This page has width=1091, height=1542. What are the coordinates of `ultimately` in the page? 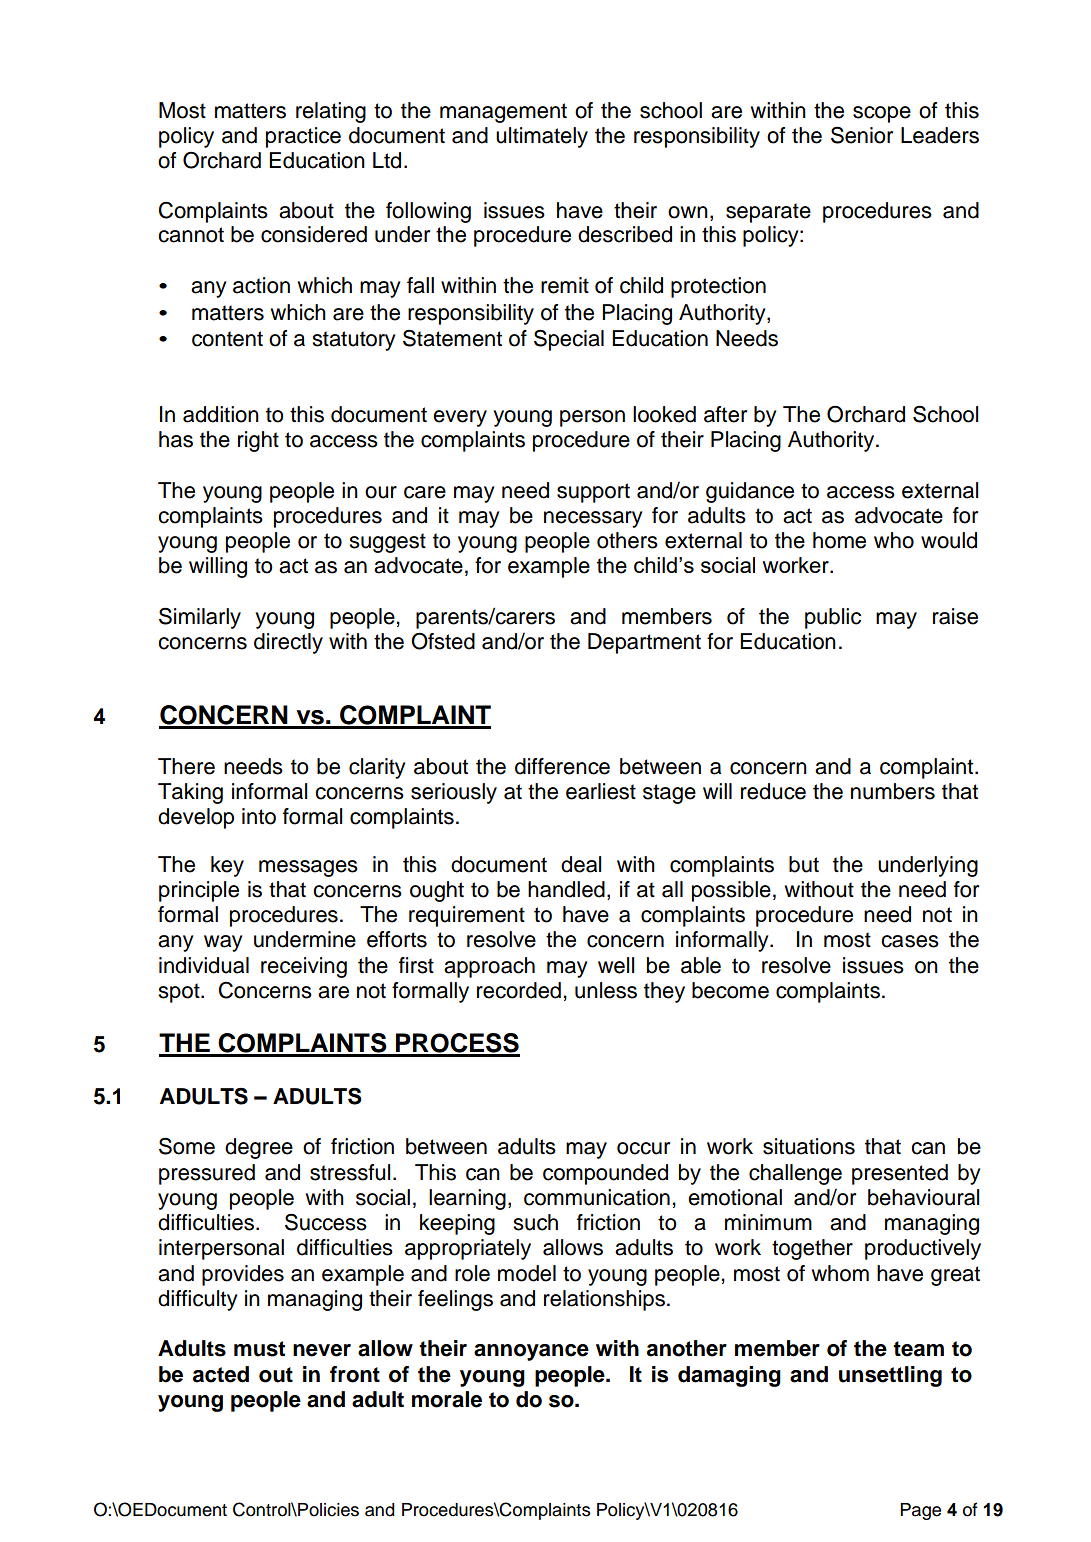 It's located at (542, 137).
